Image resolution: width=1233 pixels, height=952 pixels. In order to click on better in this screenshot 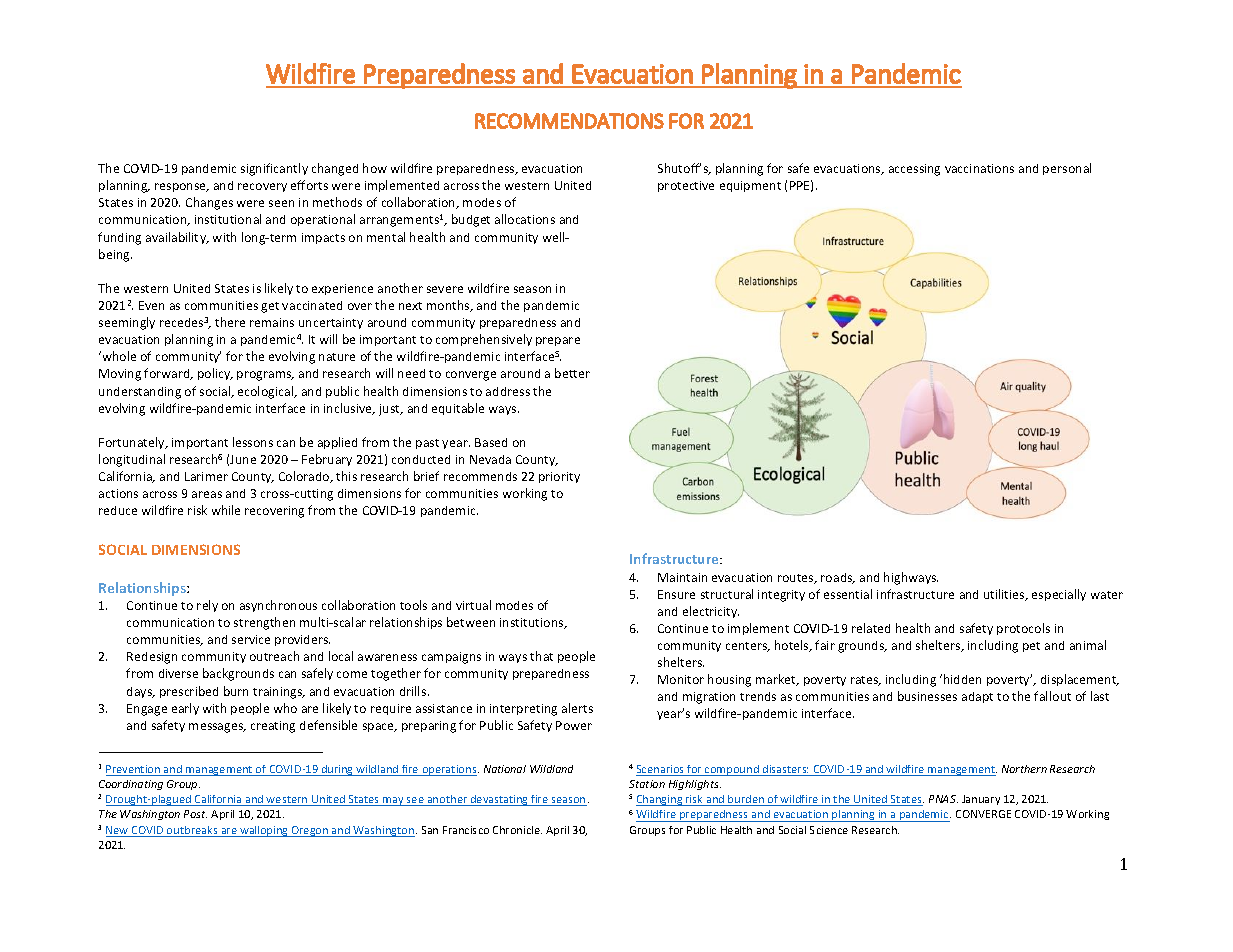, I will do `click(572, 373)`.
